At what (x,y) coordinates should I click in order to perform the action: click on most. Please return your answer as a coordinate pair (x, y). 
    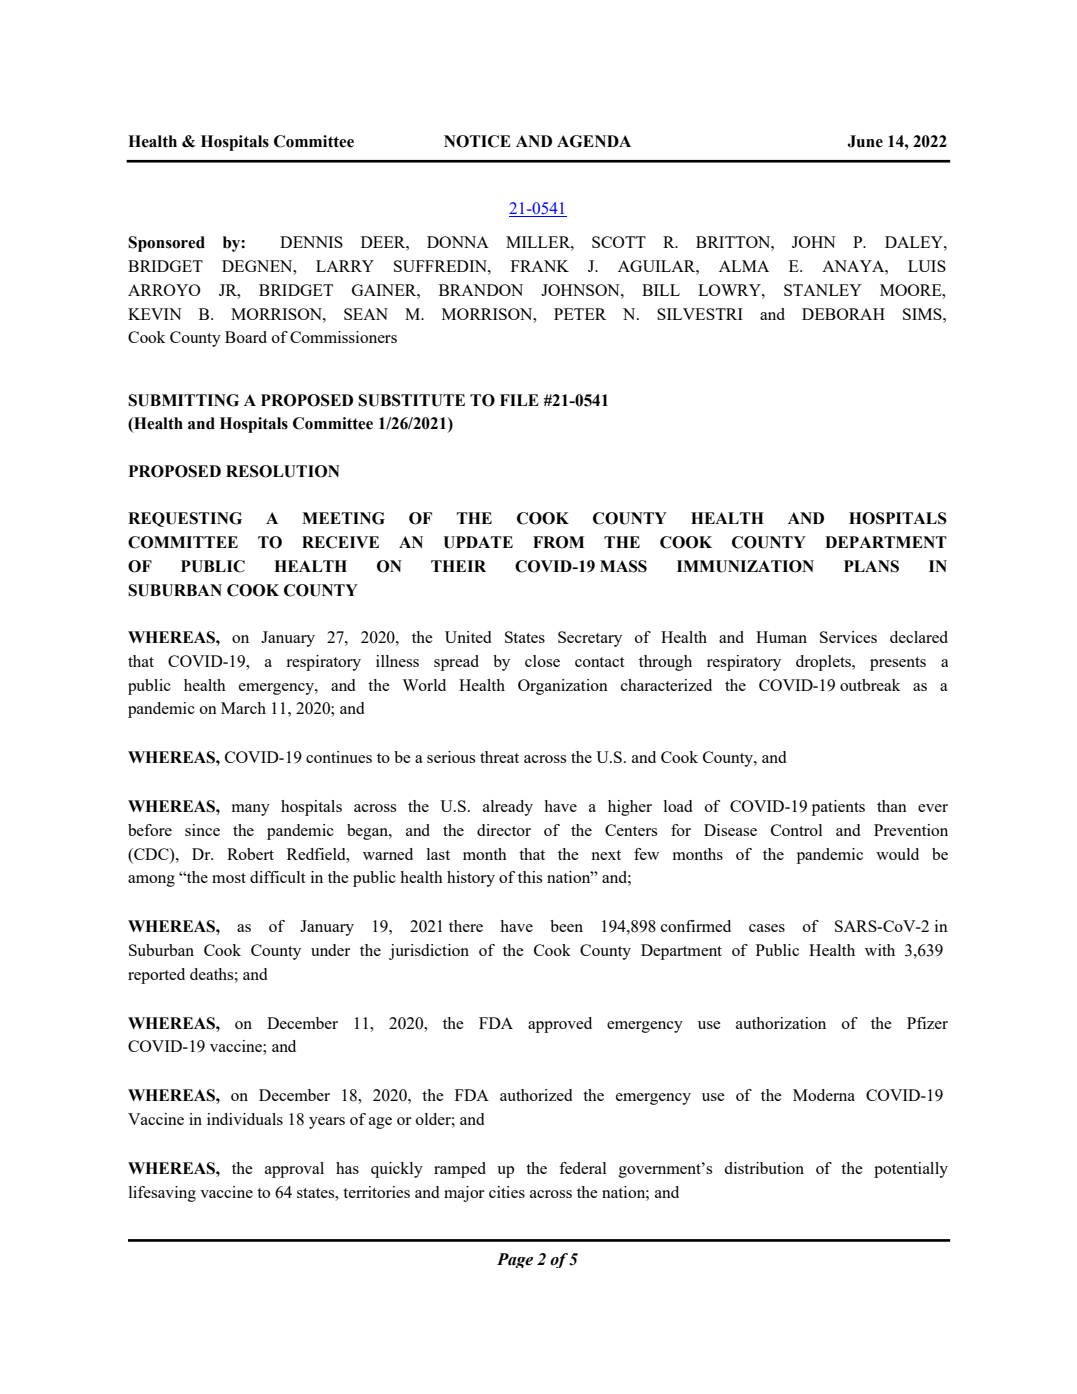
    Looking at the image, I should click on (229, 878).
